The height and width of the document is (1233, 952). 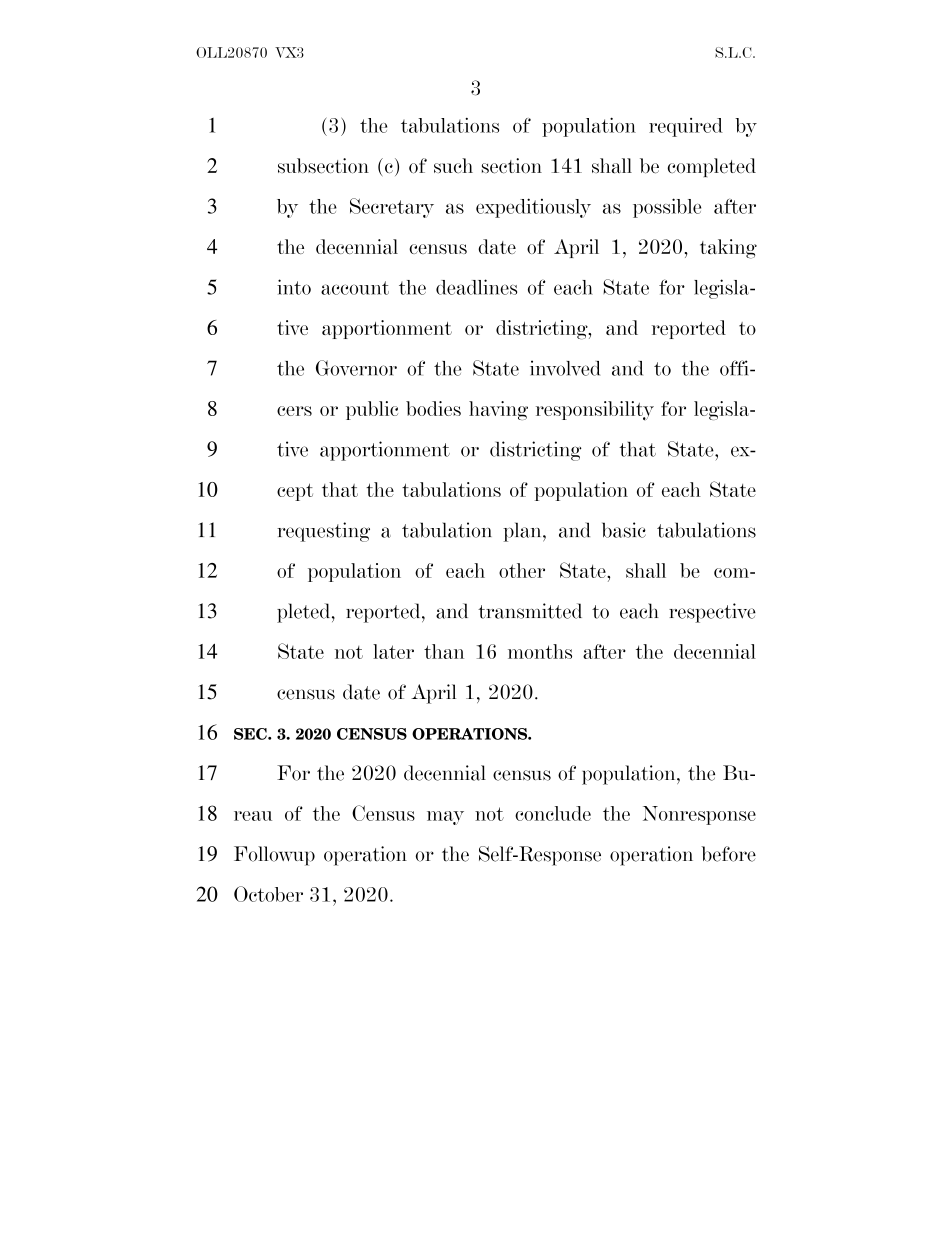 I want to click on months, so click(x=540, y=651).
